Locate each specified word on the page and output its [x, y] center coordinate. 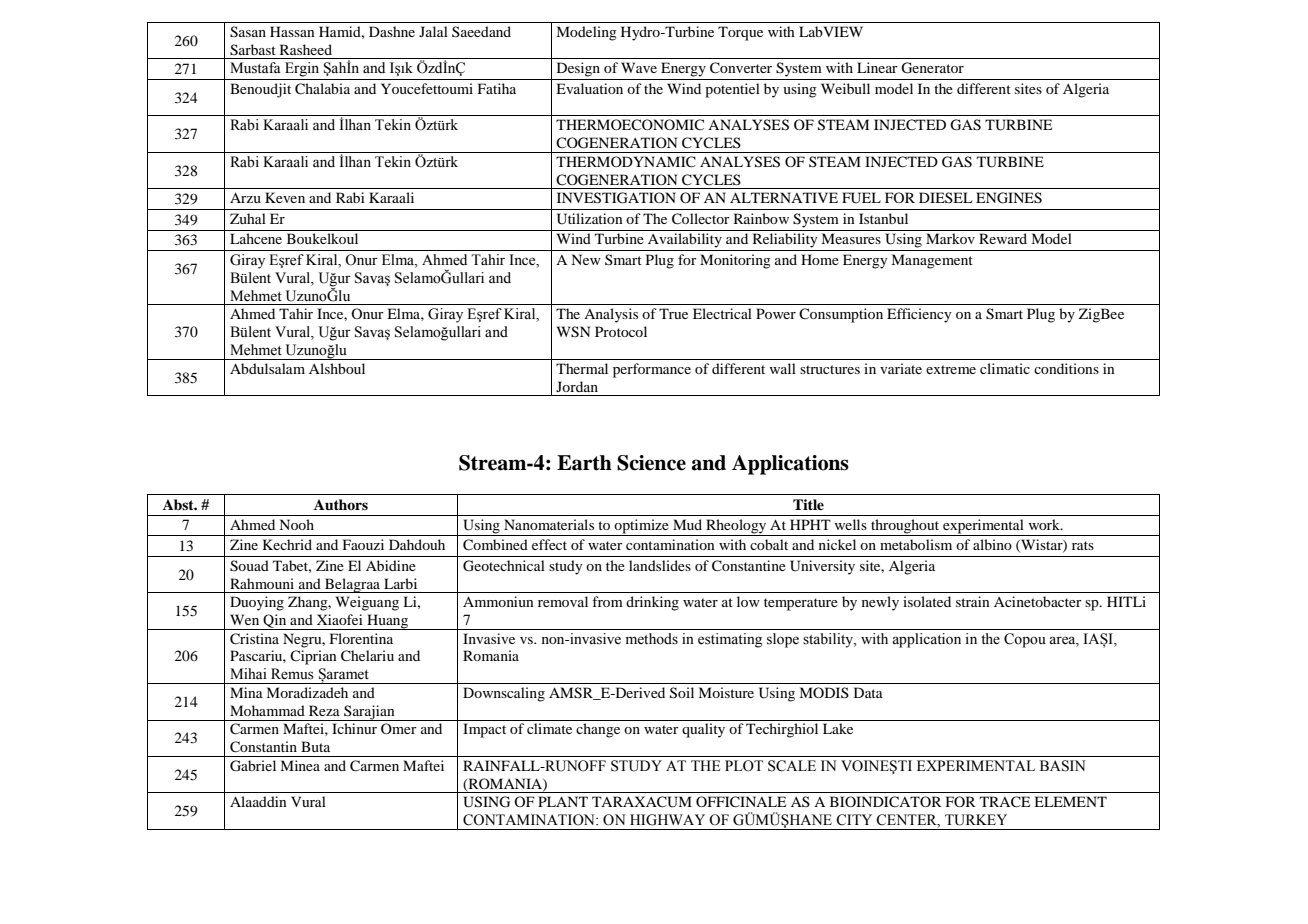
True [673, 313]
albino [992, 544]
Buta [315, 746]
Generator [932, 68]
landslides [660, 565]
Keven [285, 197]
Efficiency [919, 315]
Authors [341, 504]
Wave [639, 67]
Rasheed [306, 49]
